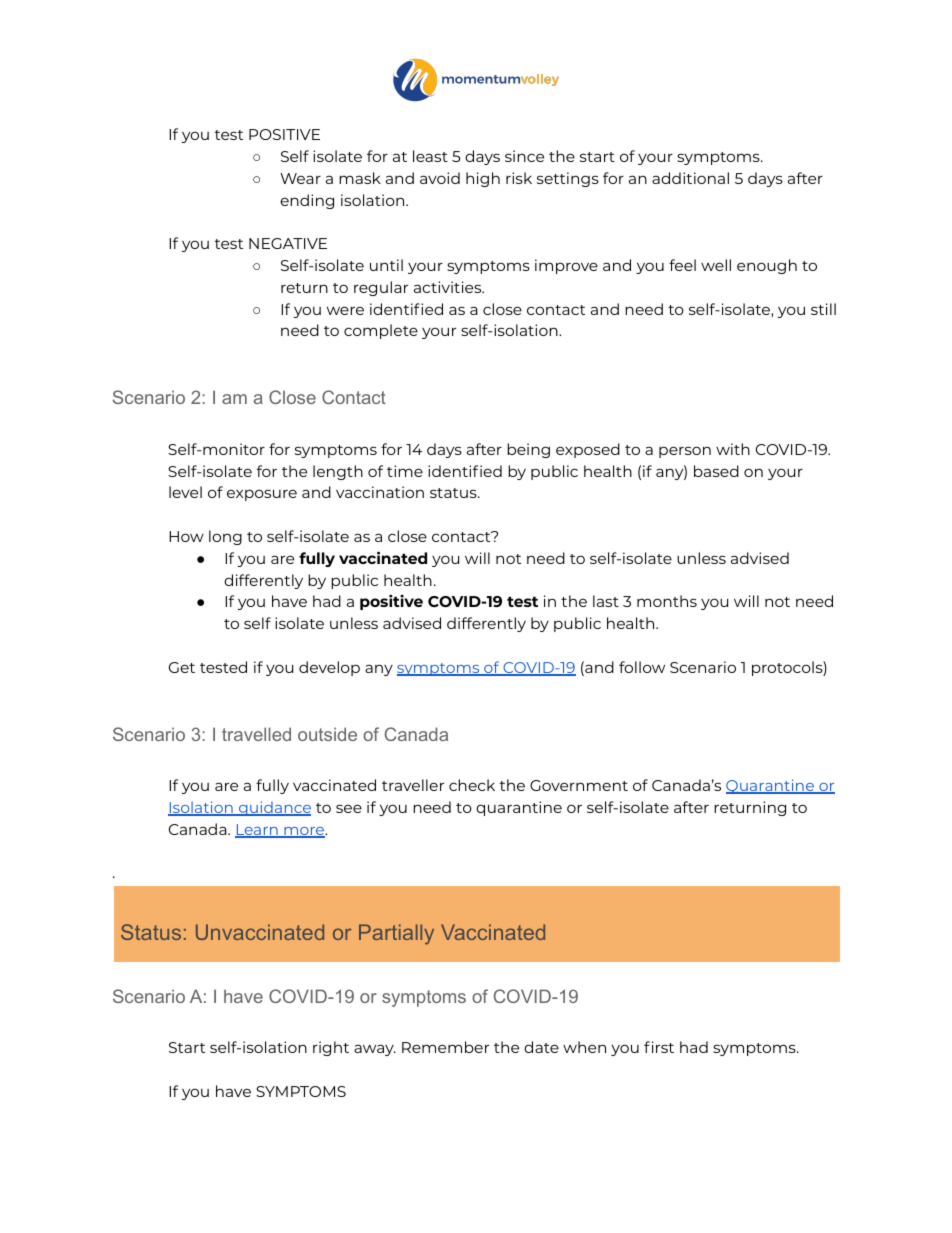  What do you see at coordinates (300, 178) in the screenshot?
I see `Wear` at bounding box center [300, 178].
